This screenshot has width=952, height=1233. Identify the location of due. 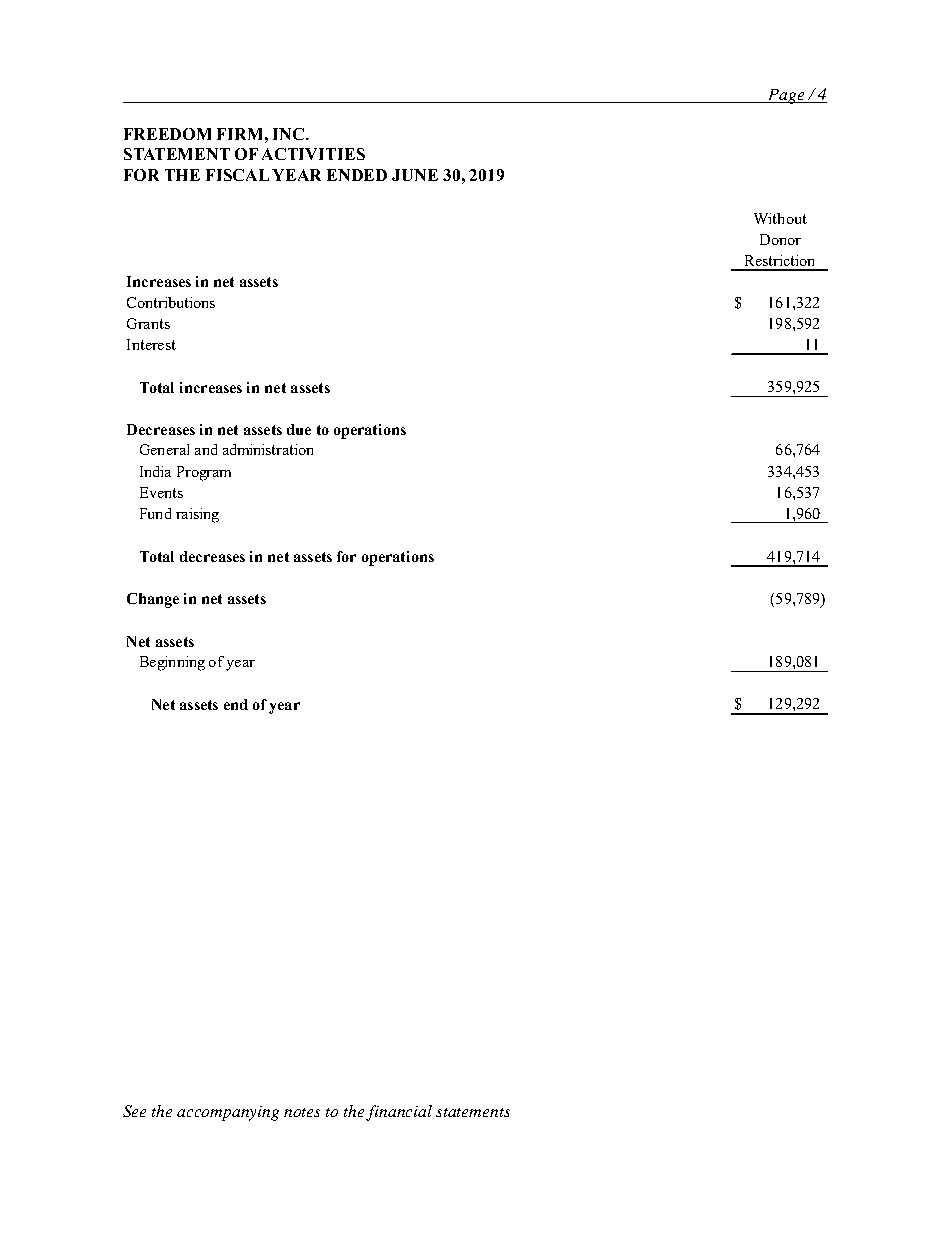
(299, 429).
